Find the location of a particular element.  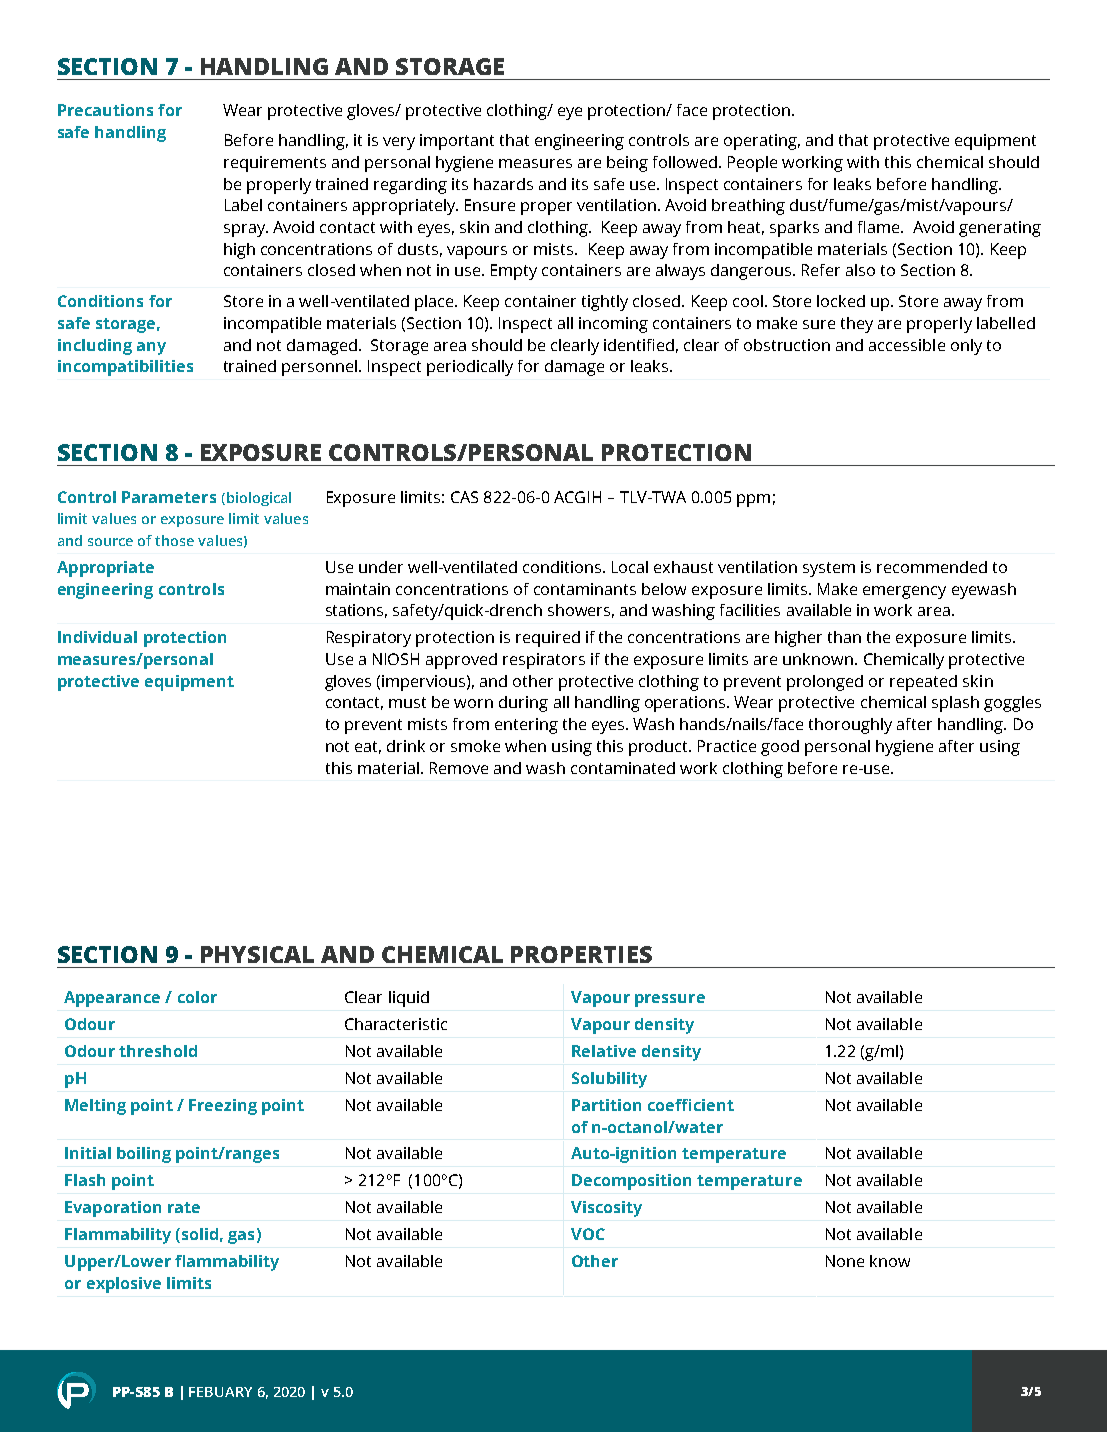

hazards is located at coordinates (503, 184).
